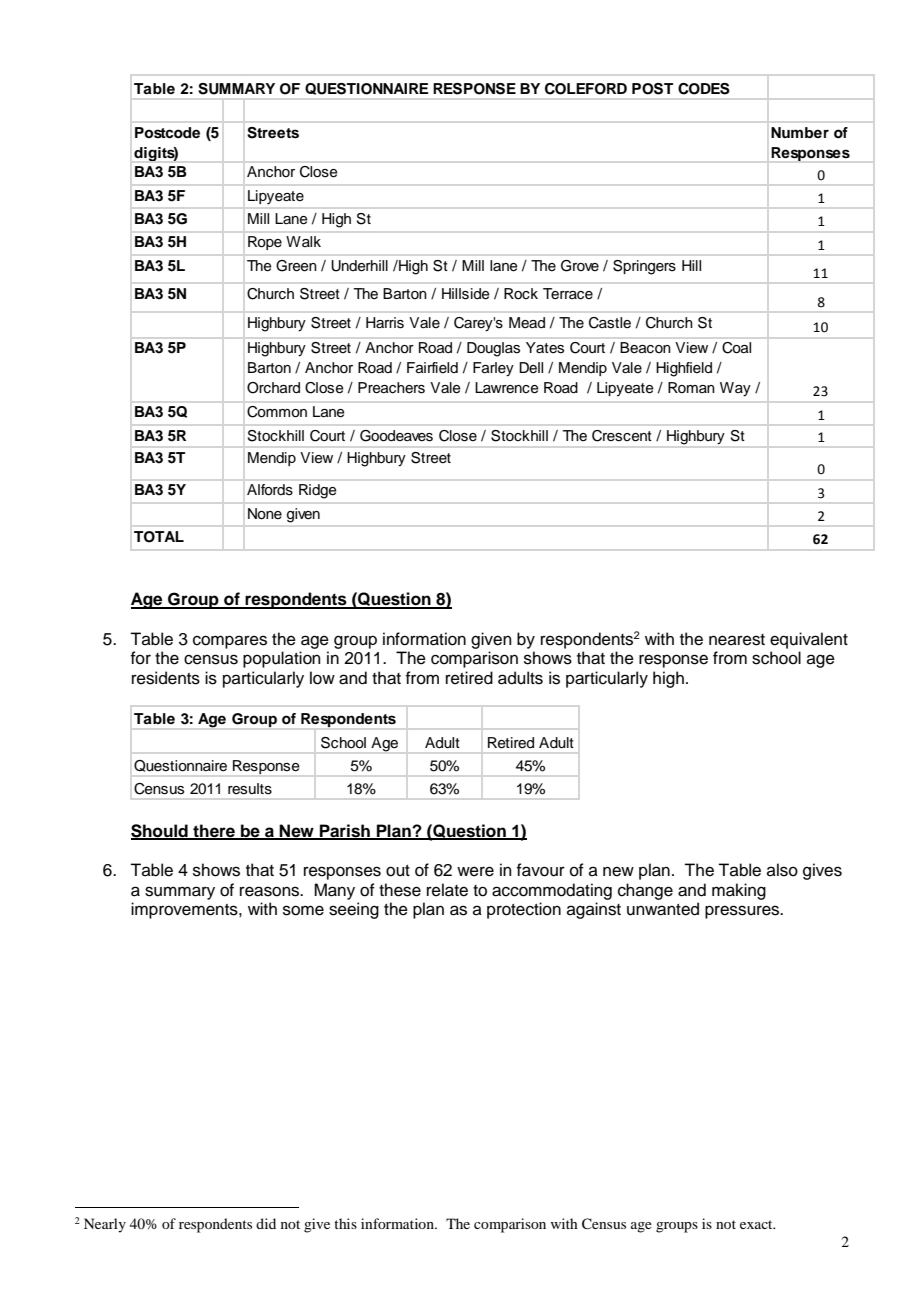  What do you see at coordinates (735, 389) in the image?
I see `Way` at bounding box center [735, 389].
